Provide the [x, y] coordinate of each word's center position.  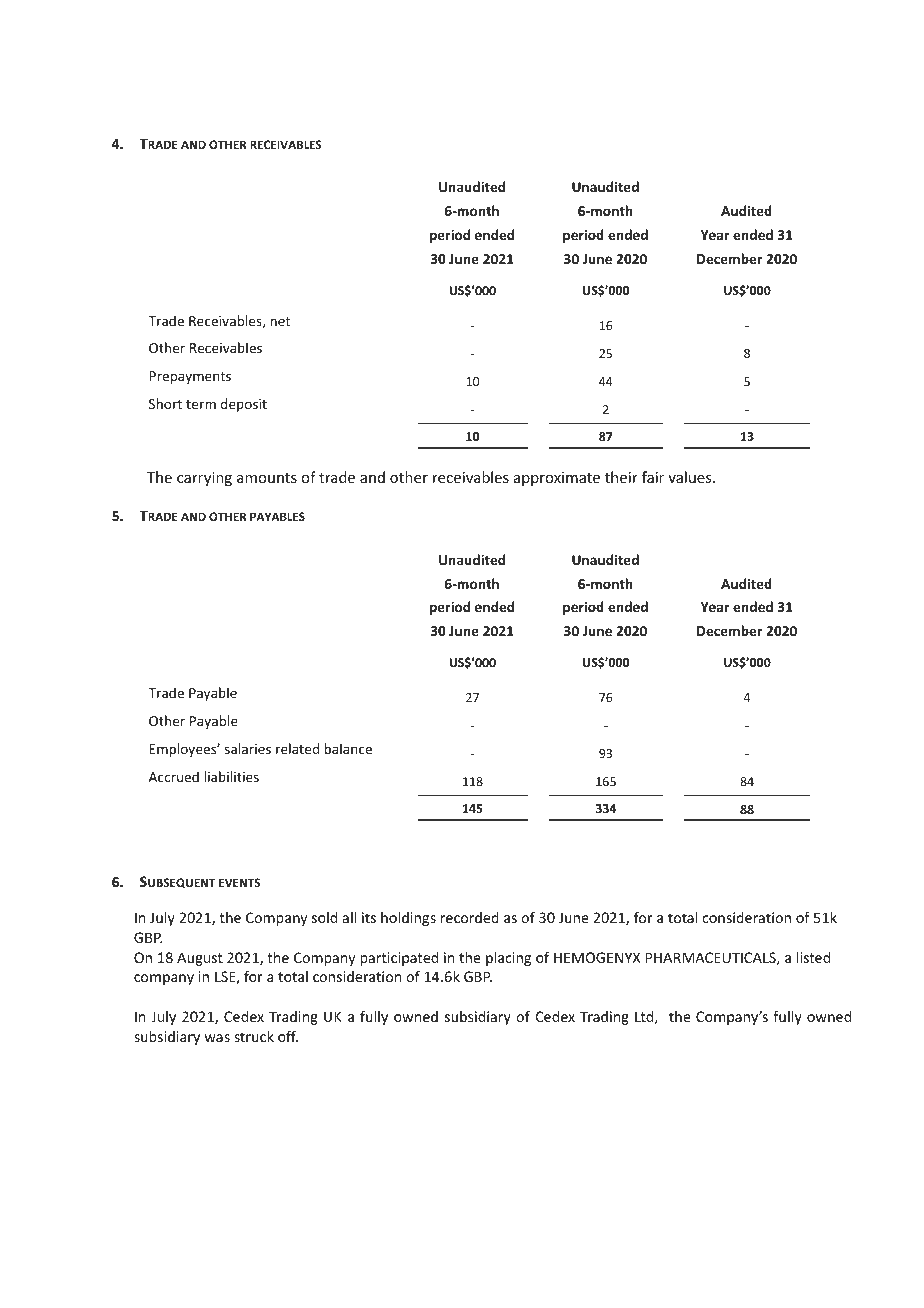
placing [508, 959]
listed [813, 957]
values [691, 477]
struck [254, 1036]
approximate [557, 479]
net [280, 321]
